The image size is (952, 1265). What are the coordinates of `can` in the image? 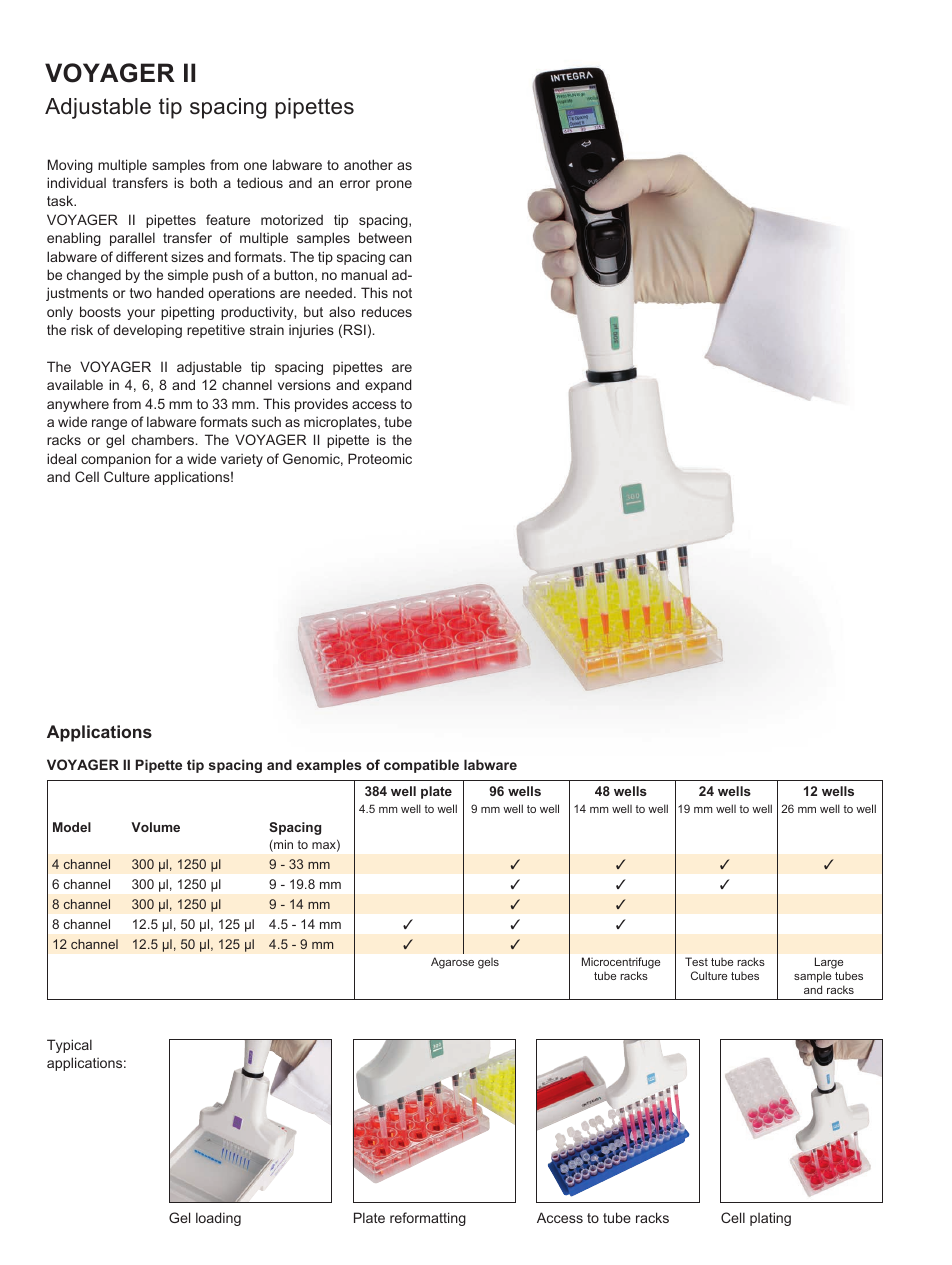 It's located at (400, 258).
